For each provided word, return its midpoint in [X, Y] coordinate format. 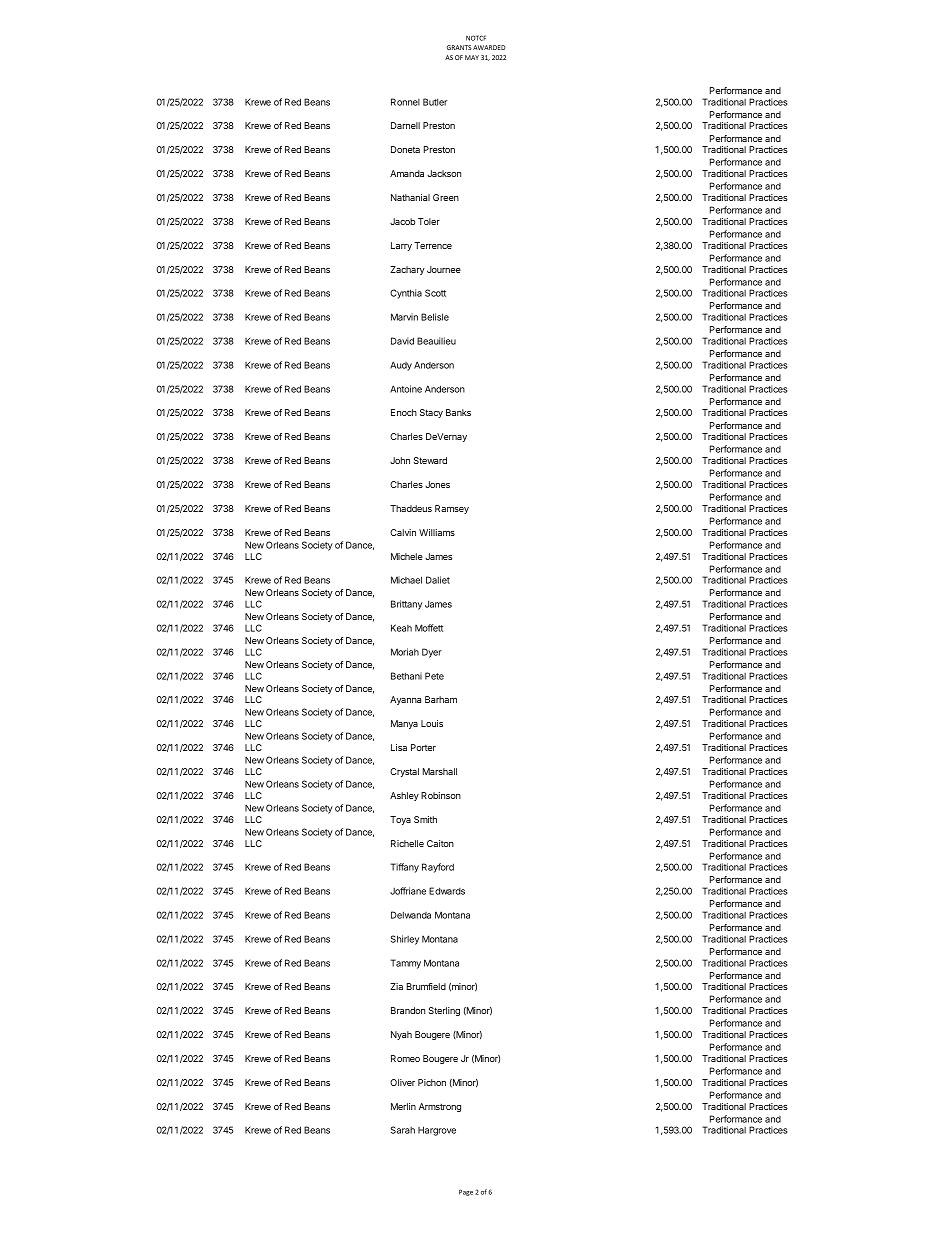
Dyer [432, 653]
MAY [472, 57]
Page [466, 1192]
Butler [435, 102]
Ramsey [452, 509]
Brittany [406, 605]
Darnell [405, 125]
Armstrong [440, 1107]
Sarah [403, 1130]
